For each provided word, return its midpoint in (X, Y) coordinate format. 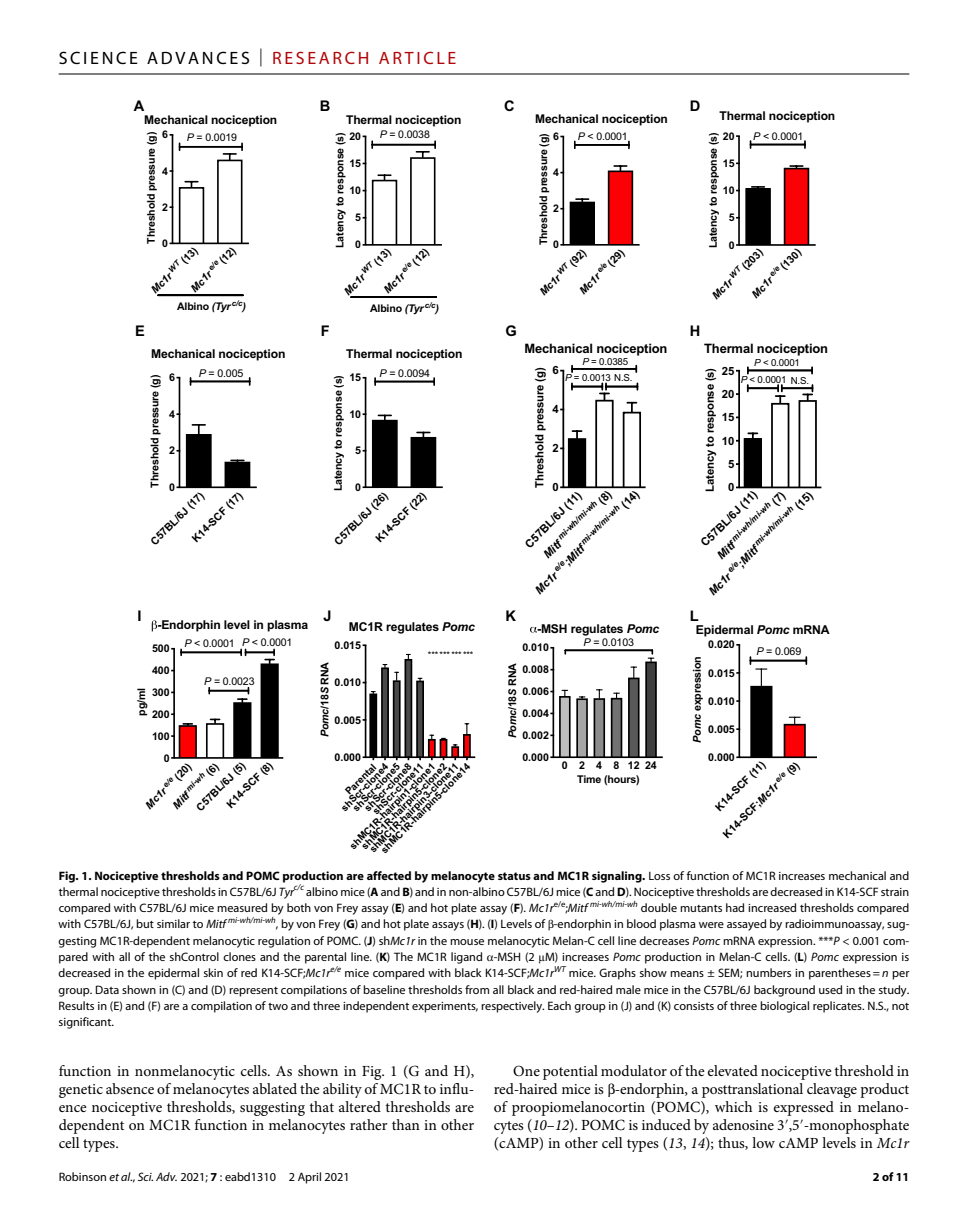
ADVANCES (198, 57)
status (514, 876)
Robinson (82, 1176)
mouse (467, 942)
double (659, 907)
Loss (659, 876)
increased (772, 907)
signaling (618, 877)
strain (895, 892)
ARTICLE (417, 57)
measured (242, 907)
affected (389, 875)
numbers (768, 972)
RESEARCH (320, 57)
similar (173, 923)
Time (589, 779)
